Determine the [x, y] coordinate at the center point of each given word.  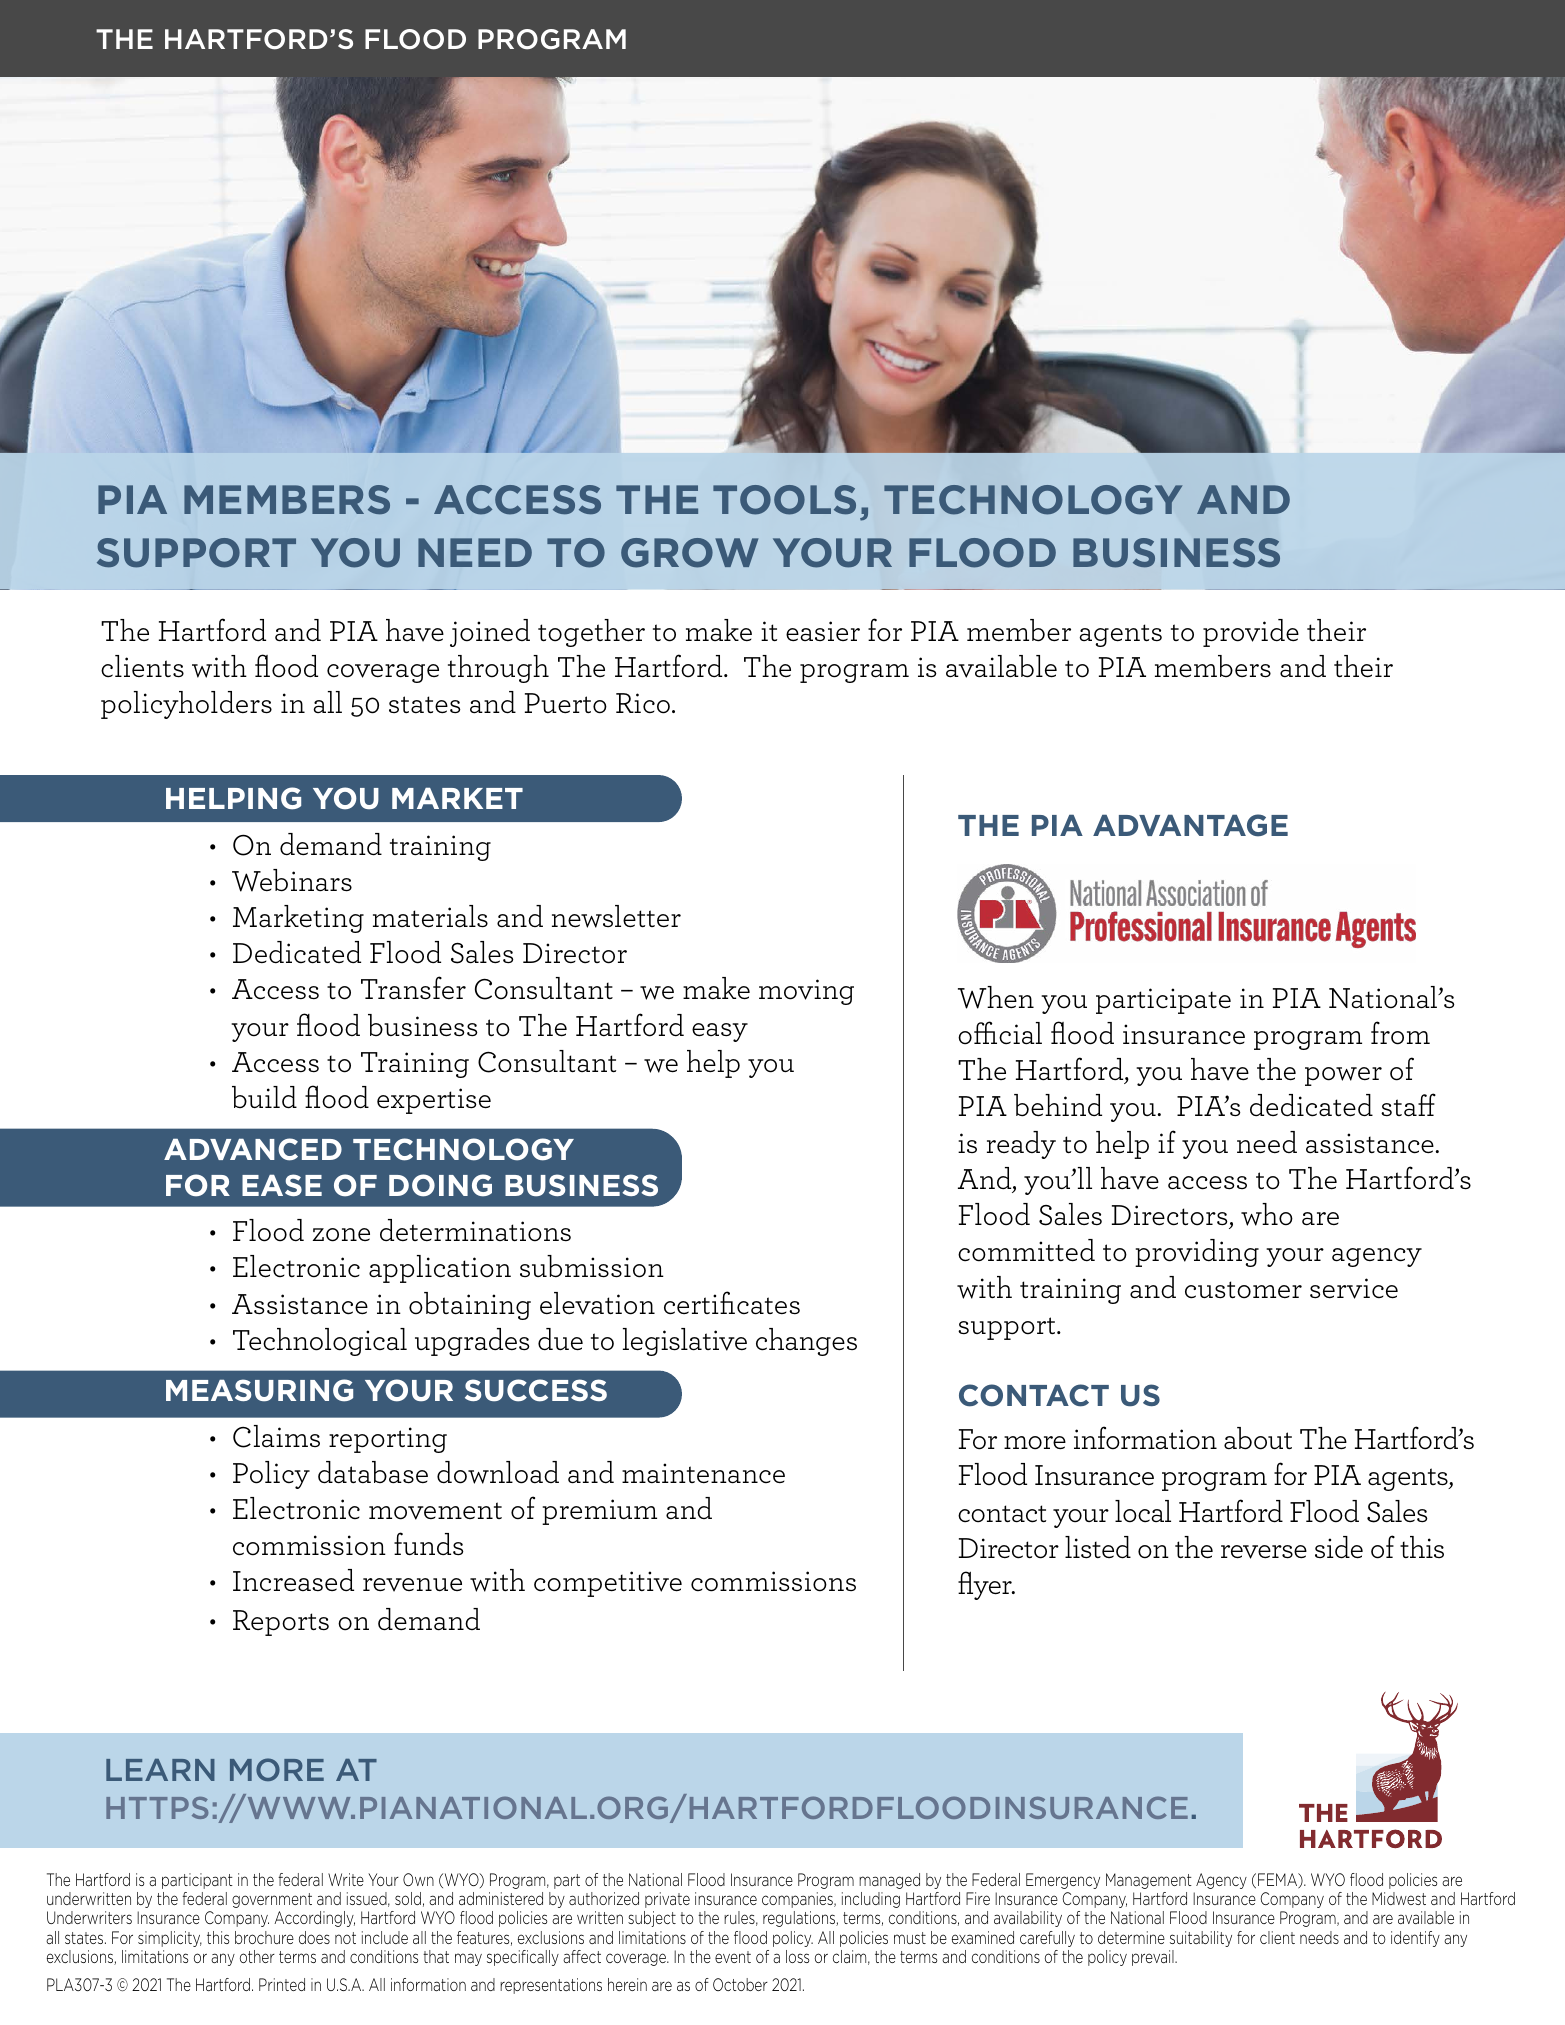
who [1267, 1214]
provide [1251, 633]
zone [341, 1235]
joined [490, 633]
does [314, 1937]
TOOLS [784, 500]
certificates [732, 1303]
